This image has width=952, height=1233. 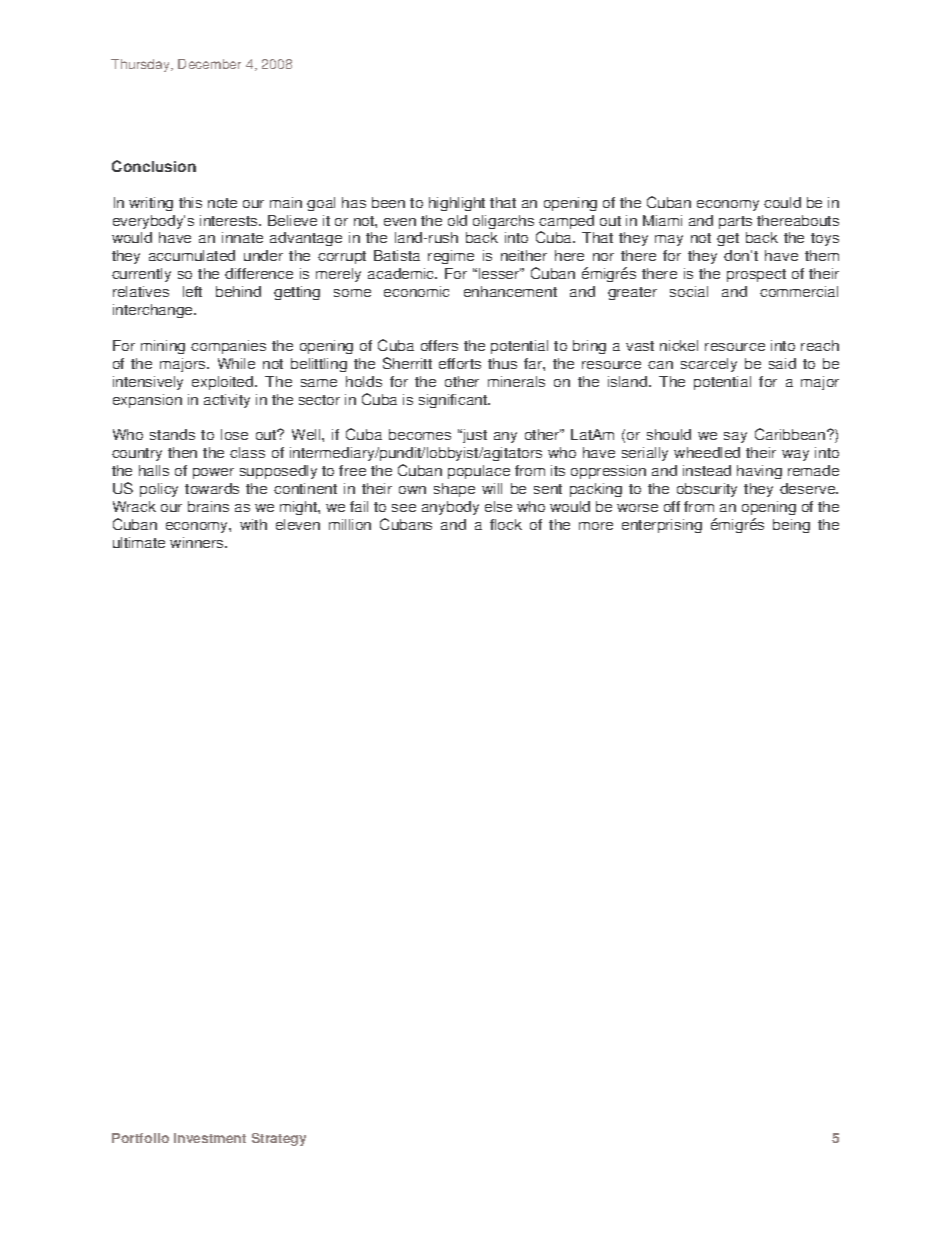 I want to click on Strategy, so click(x=279, y=1139).
